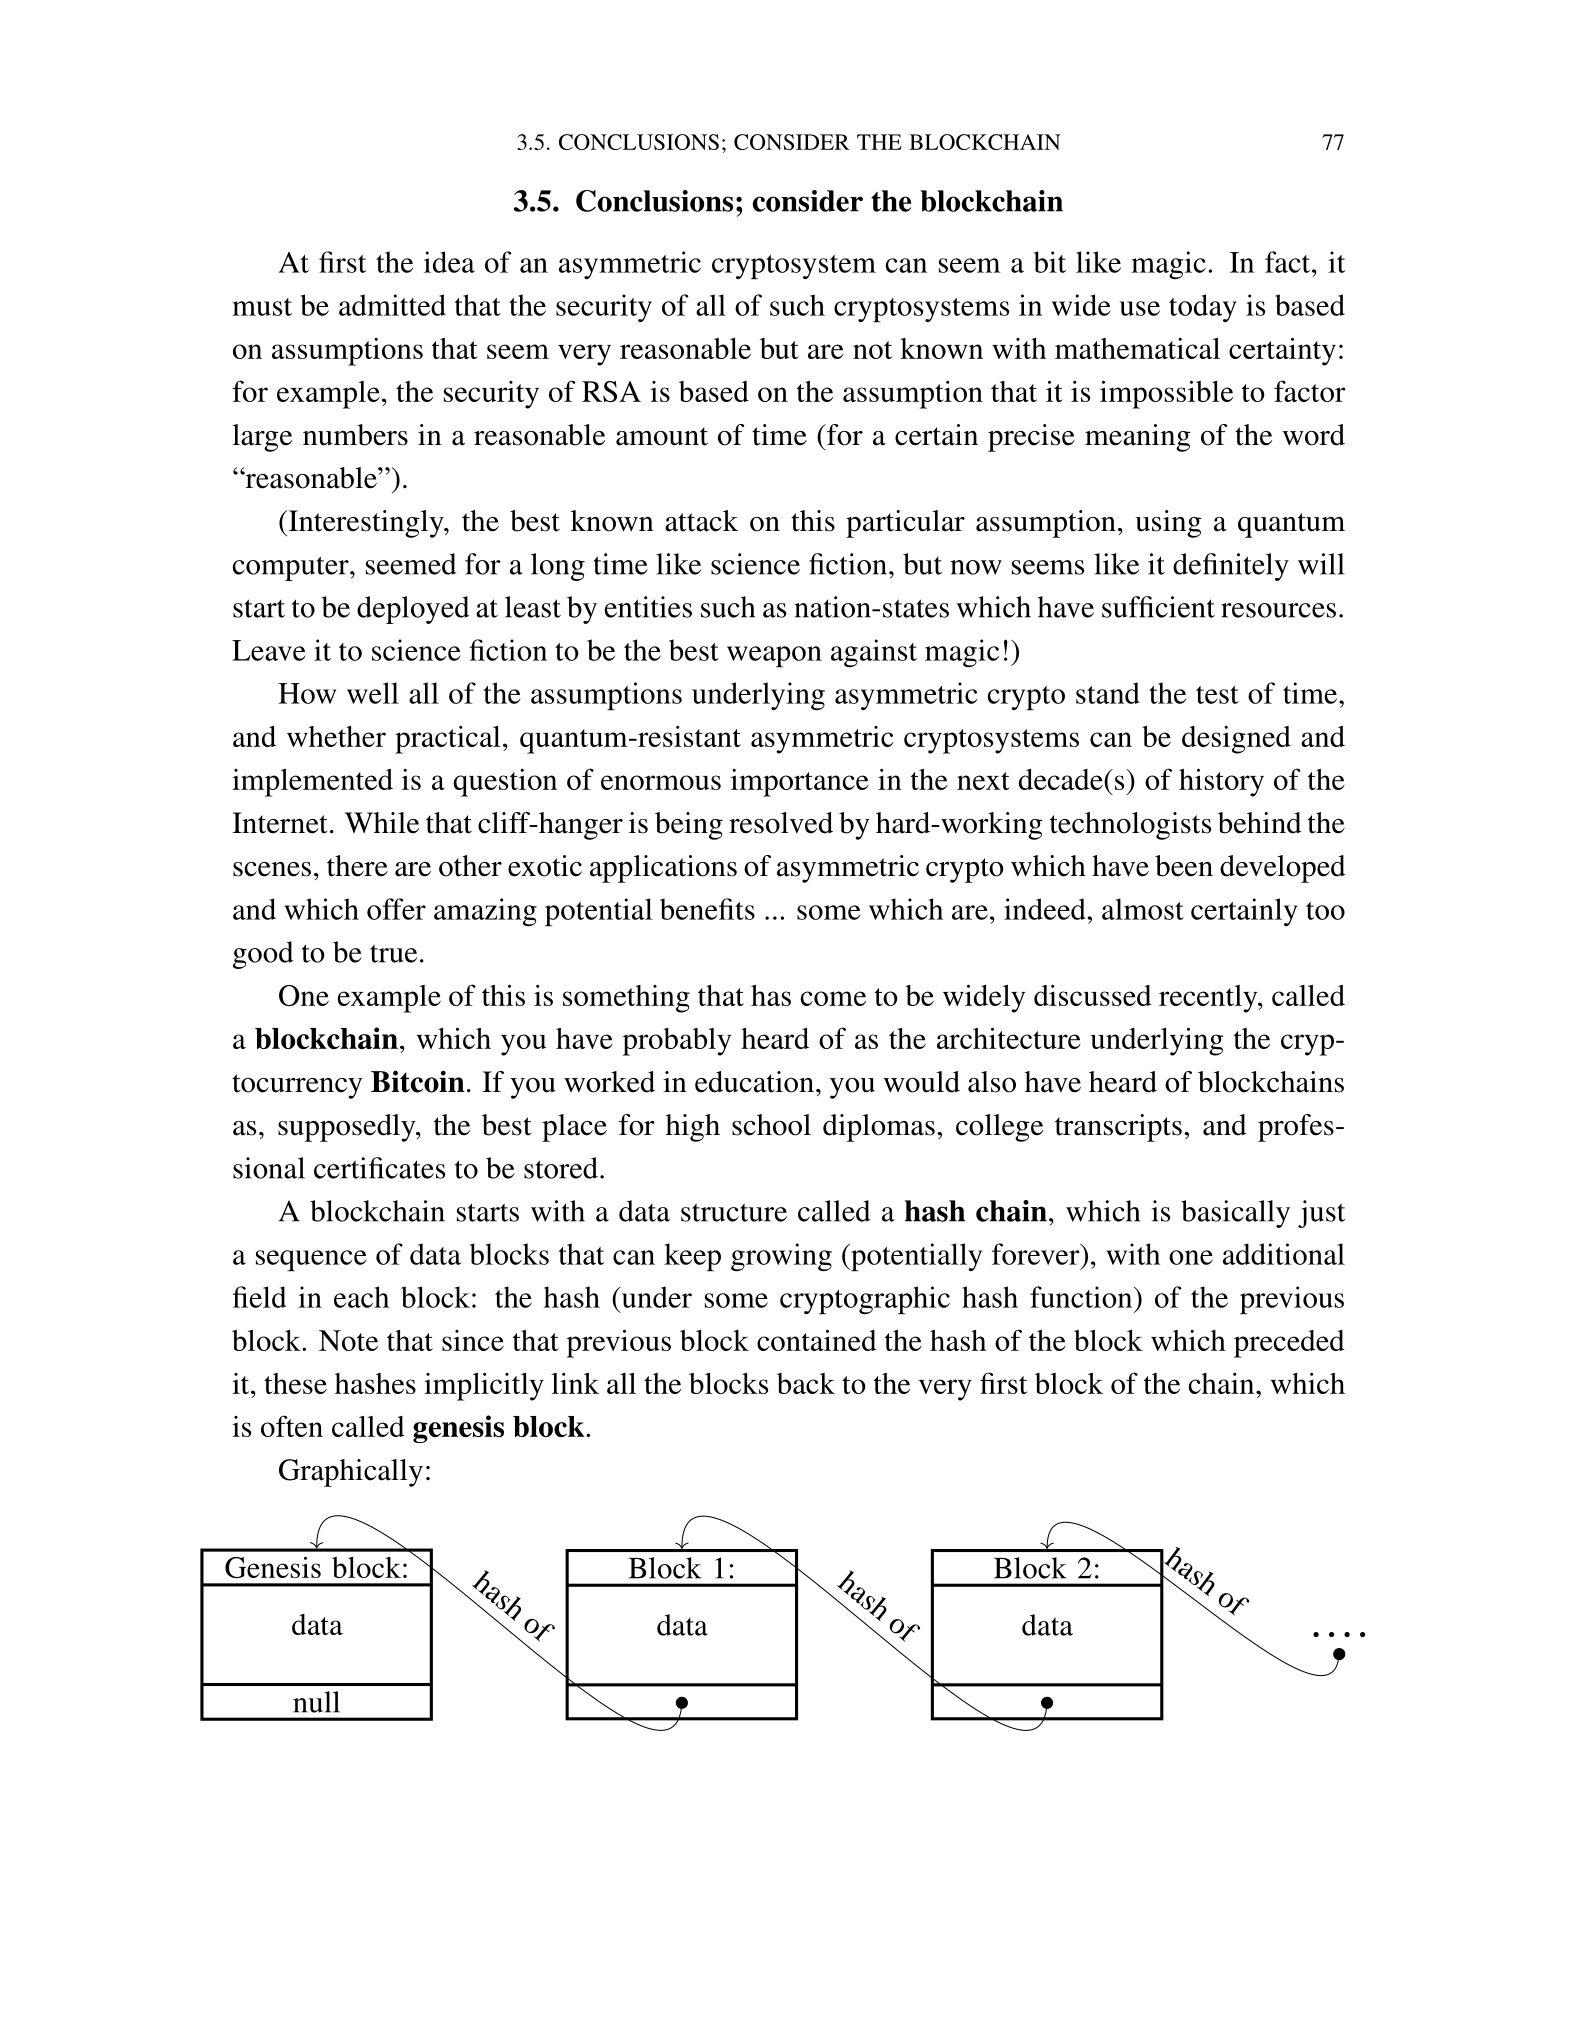 This document has height=2041, width=1577. I want to click on null, so click(316, 1702).
